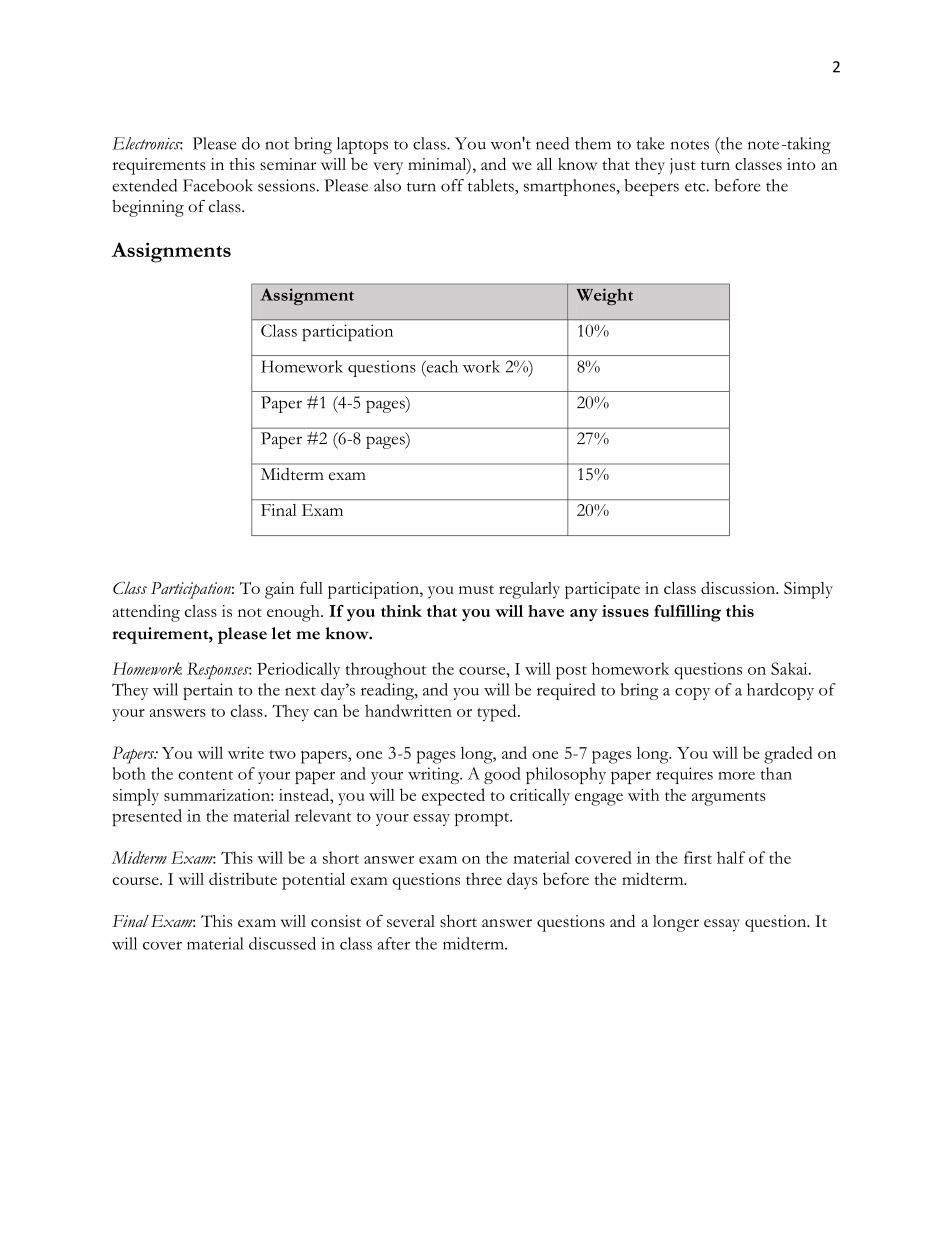 The image size is (952, 1233). What do you see at coordinates (739, 587) in the document?
I see `discussion` at bounding box center [739, 587].
